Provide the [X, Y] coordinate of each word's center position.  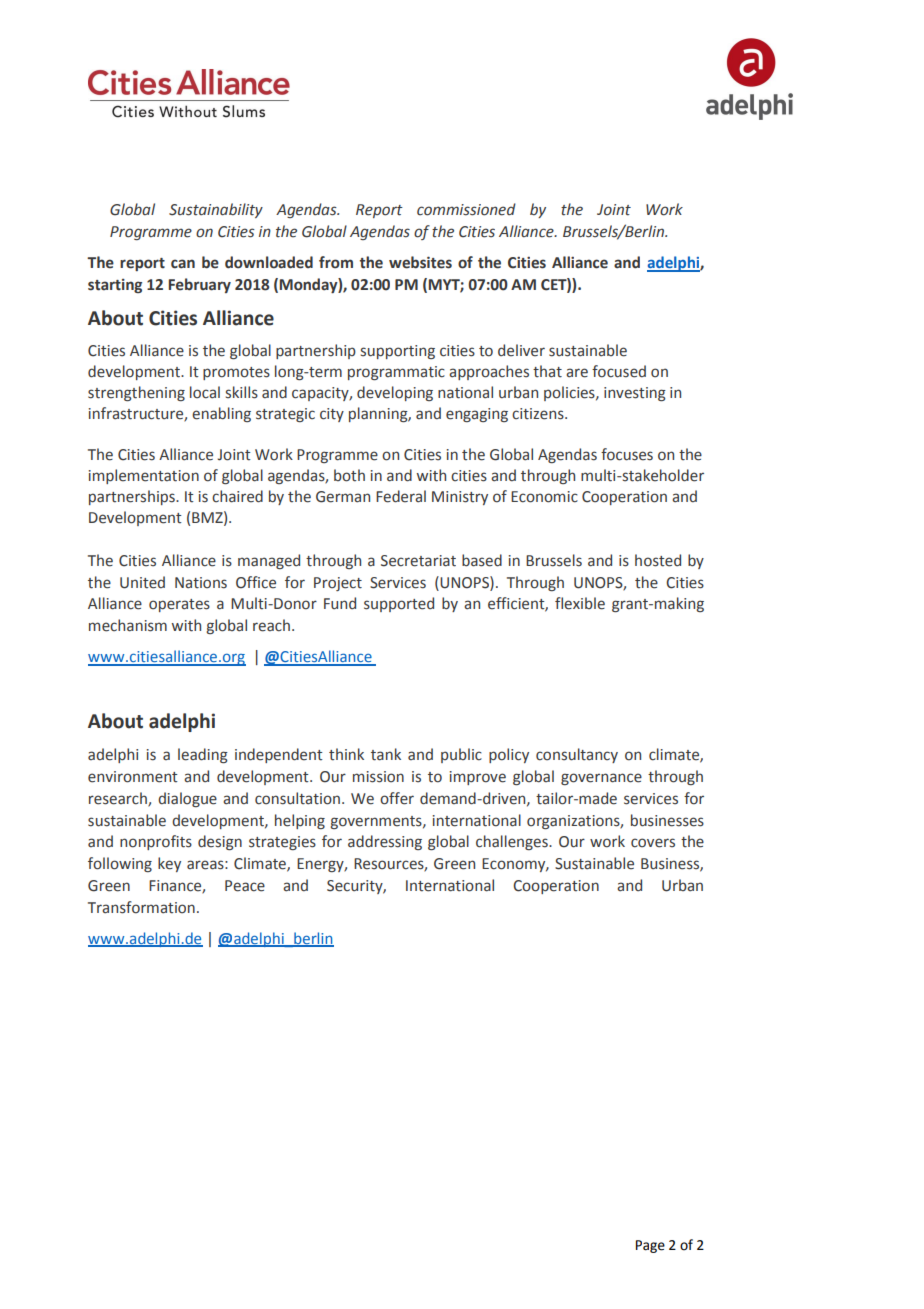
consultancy [577, 755]
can [183, 264]
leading [203, 755]
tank [386, 754]
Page [650, 1246]
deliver [521, 350]
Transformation [141, 907]
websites [420, 262]
